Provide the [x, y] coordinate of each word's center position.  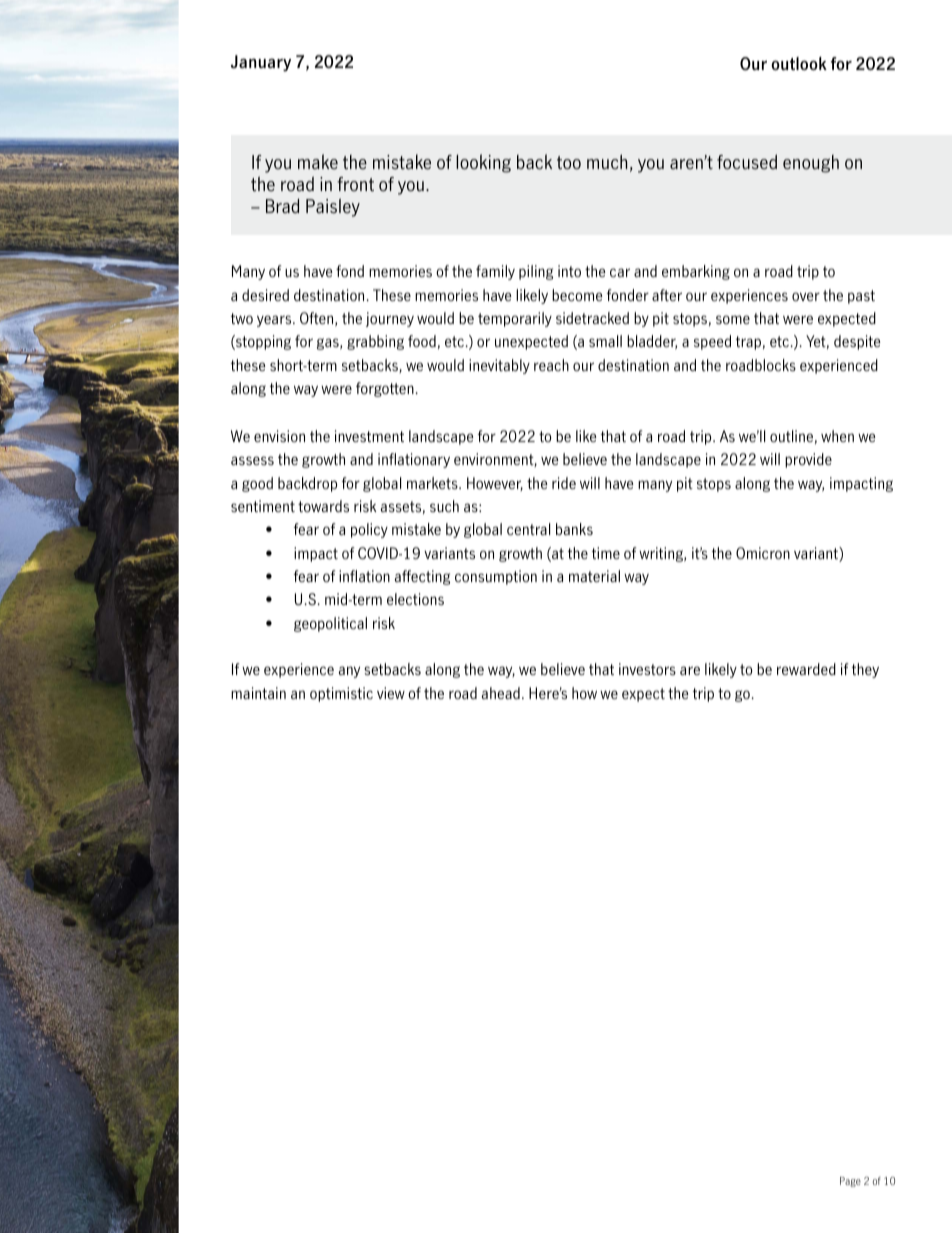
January [261, 63]
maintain [258, 693]
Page [850, 1182]
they [865, 670]
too [569, 163]
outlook [799, 63]
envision [279, 436]
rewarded [806, 669]
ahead [501, 693]
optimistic [341, 694]
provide [808, 460]
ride [564, 483]
